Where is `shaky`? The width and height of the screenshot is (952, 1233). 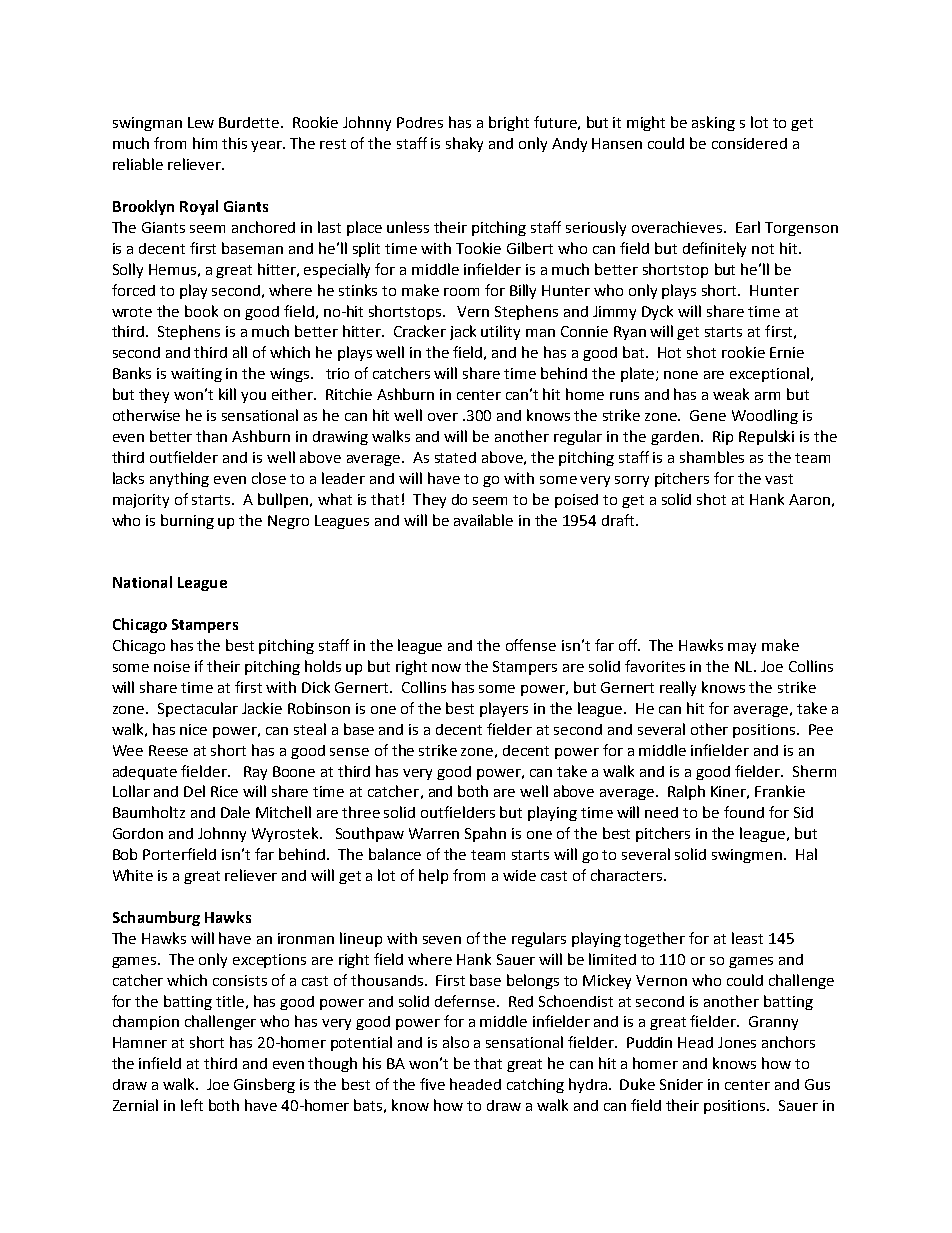
shaky is located at coordinates (464, 144).
